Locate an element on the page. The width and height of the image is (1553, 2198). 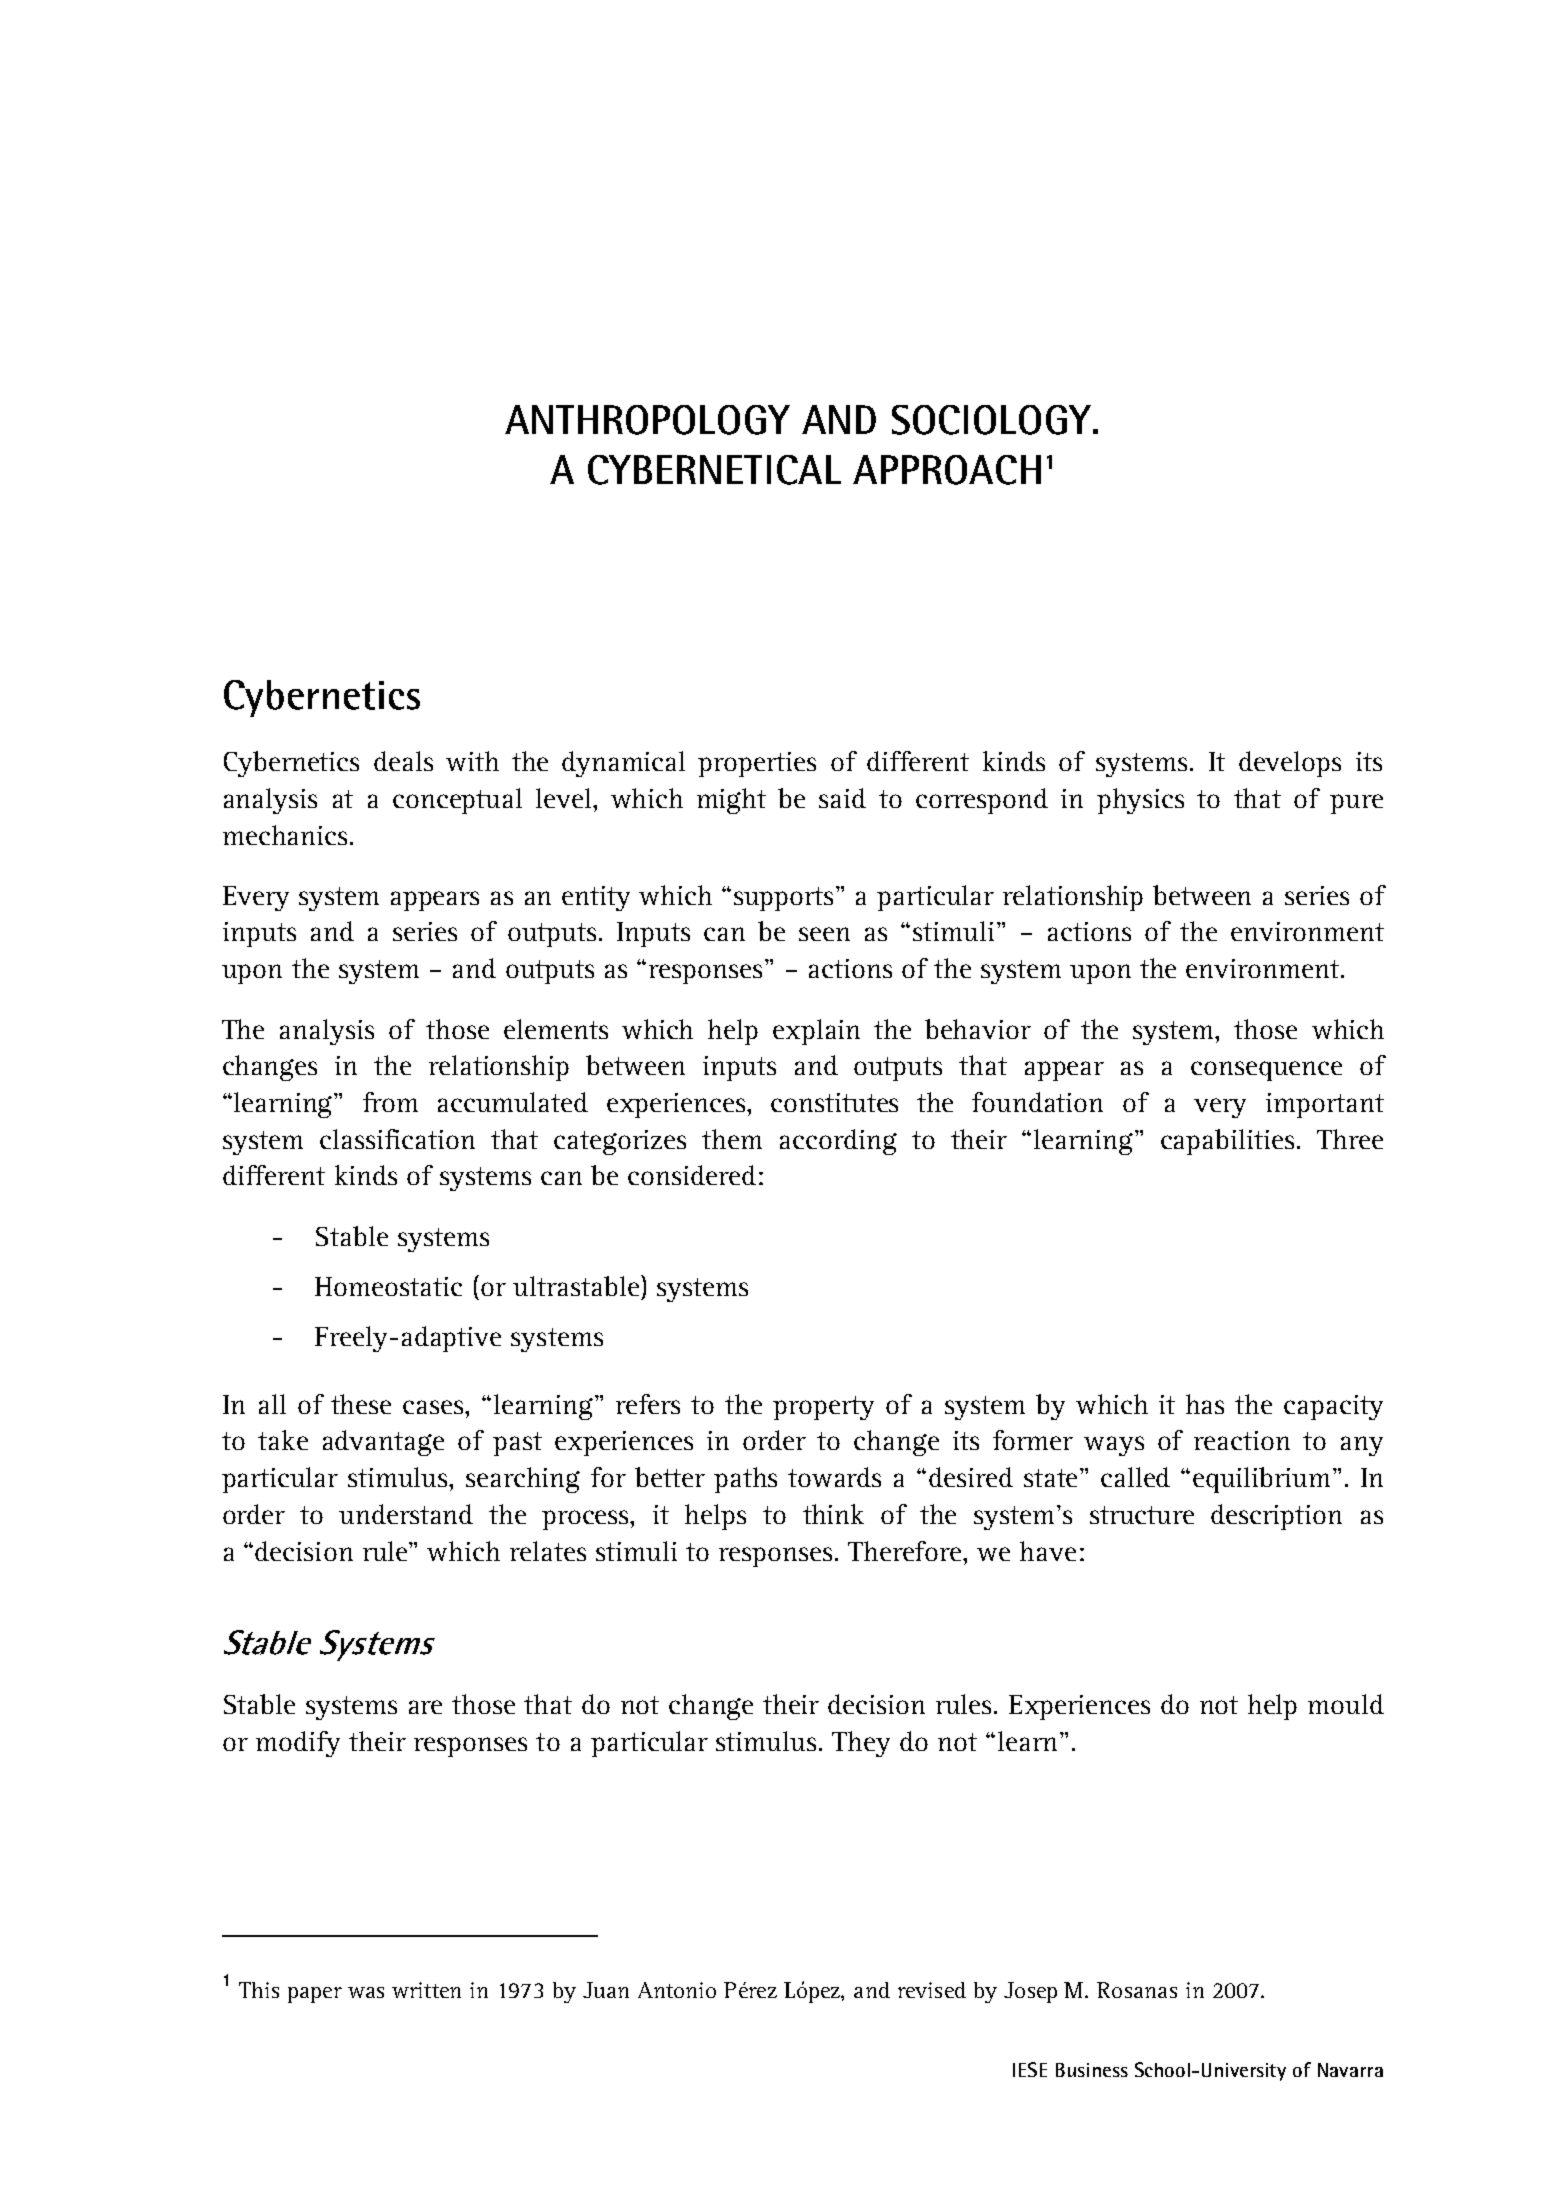
revised is located at coordinates (932, 1990).
